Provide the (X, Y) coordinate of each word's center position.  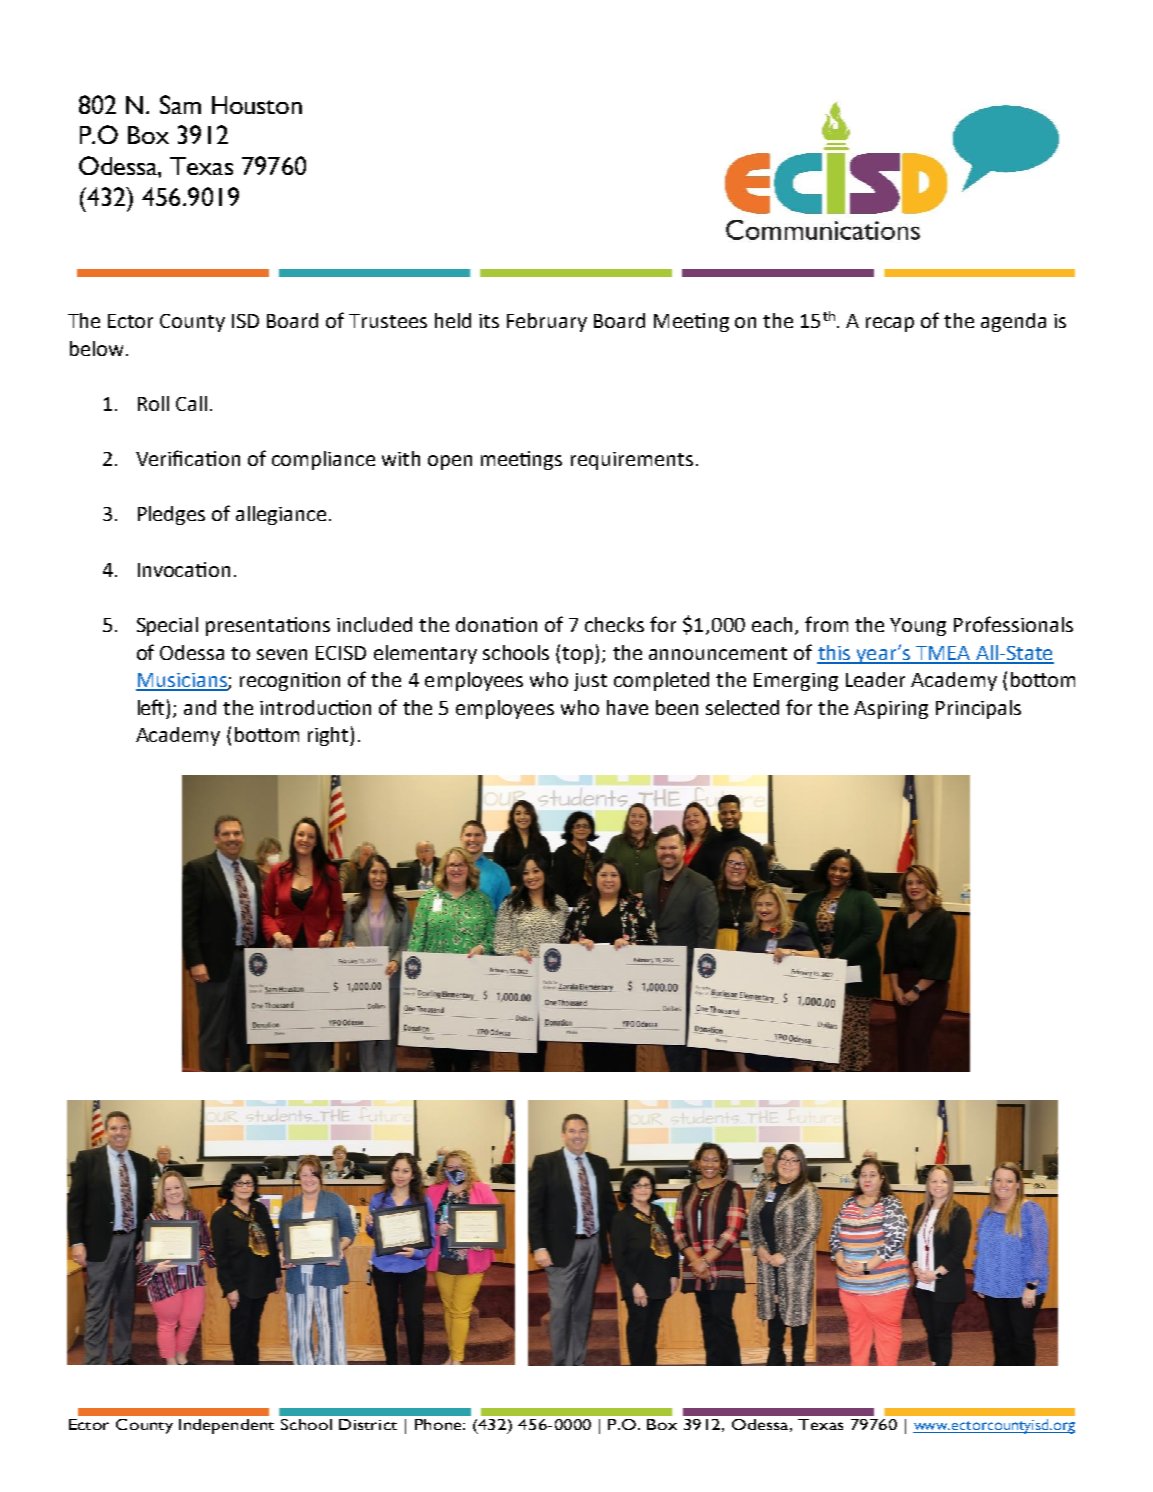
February (547, 322)
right (329, 736)
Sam (180, 104)
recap (890, 324)
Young (918, 627)
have (627, 707)
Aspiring (891, 710)
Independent (226, 1426)
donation (496, 624)
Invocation (184, 569)
